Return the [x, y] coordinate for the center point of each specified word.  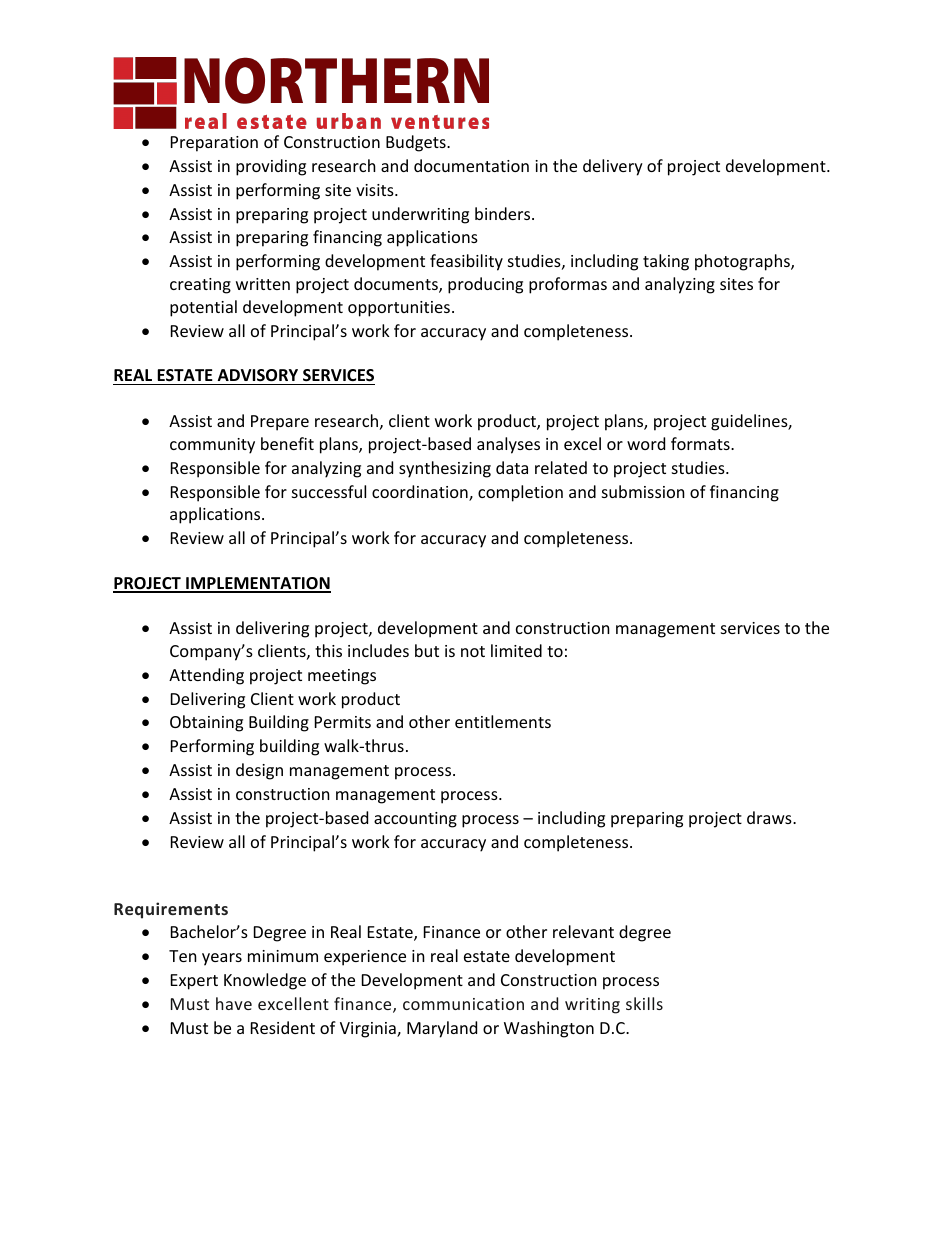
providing [271, 167]
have [234, 1003]
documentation [471, 165]
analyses [508, 445]
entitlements [503, 721]
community [212, 446]
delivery [613, 167]
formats [701, 443]
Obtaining [206, 723]
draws [770, 817]
